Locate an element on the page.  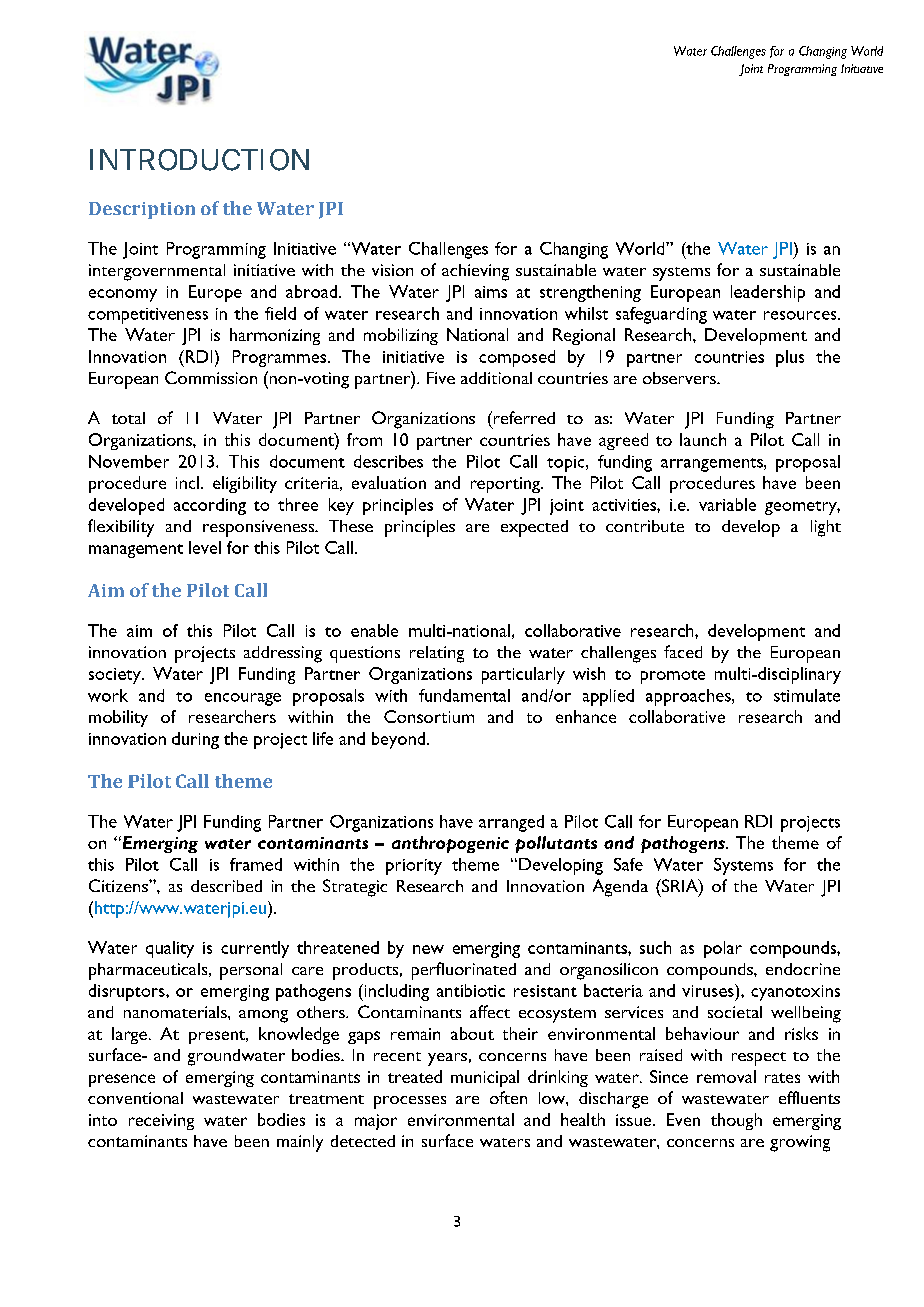
receiving is located at coordinates (161, 1122).
